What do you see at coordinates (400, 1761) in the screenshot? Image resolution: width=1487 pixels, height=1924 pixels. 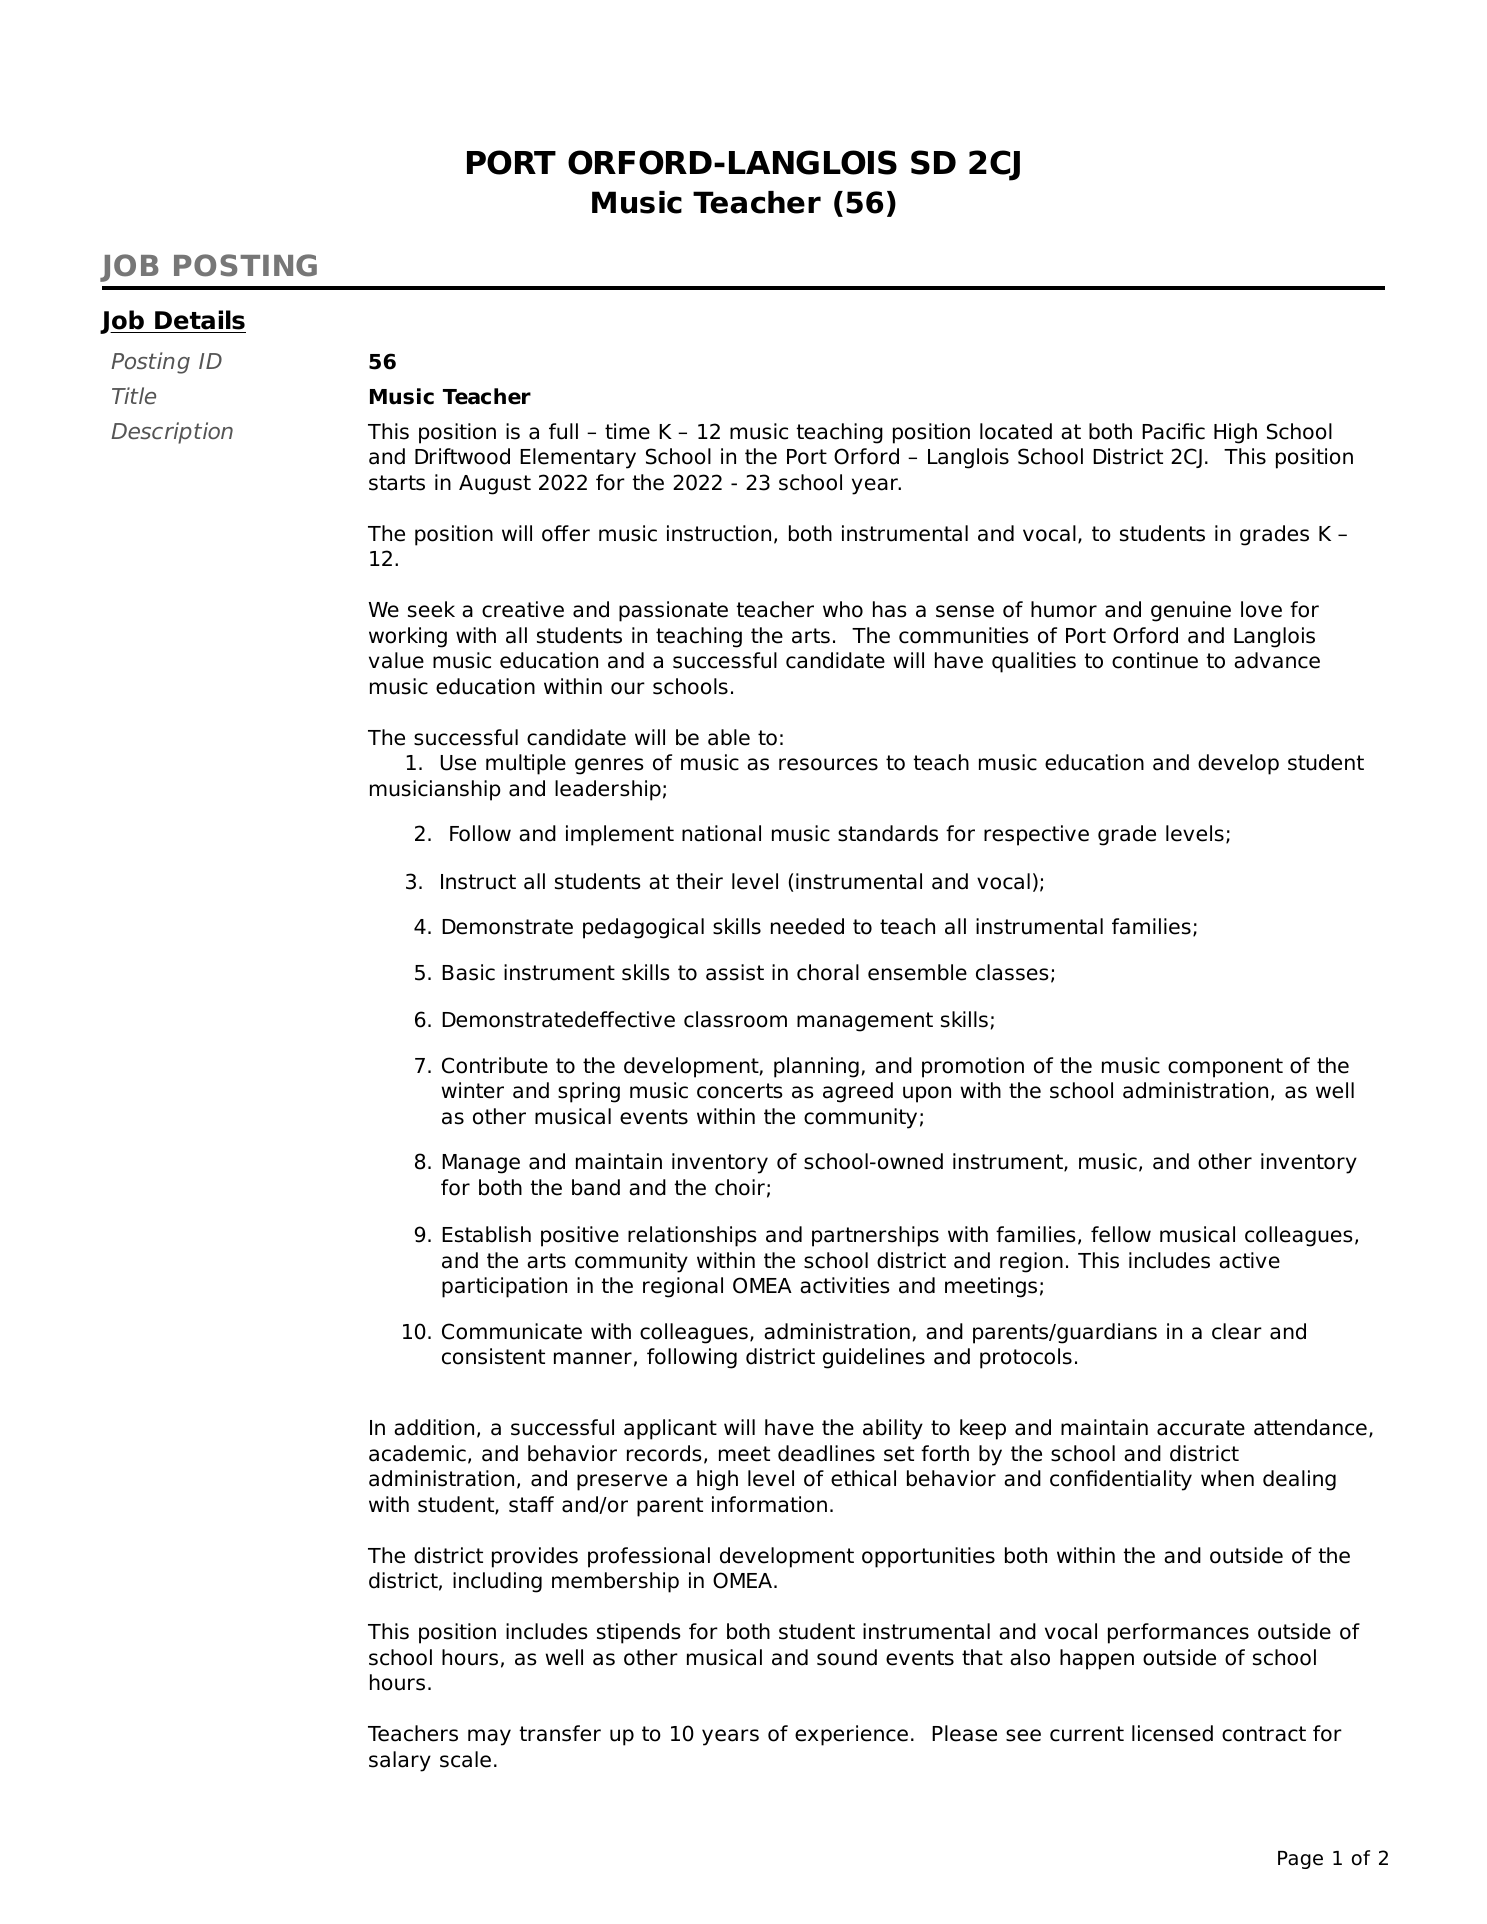 I see `salary` at bounding box center [400, 1761].
